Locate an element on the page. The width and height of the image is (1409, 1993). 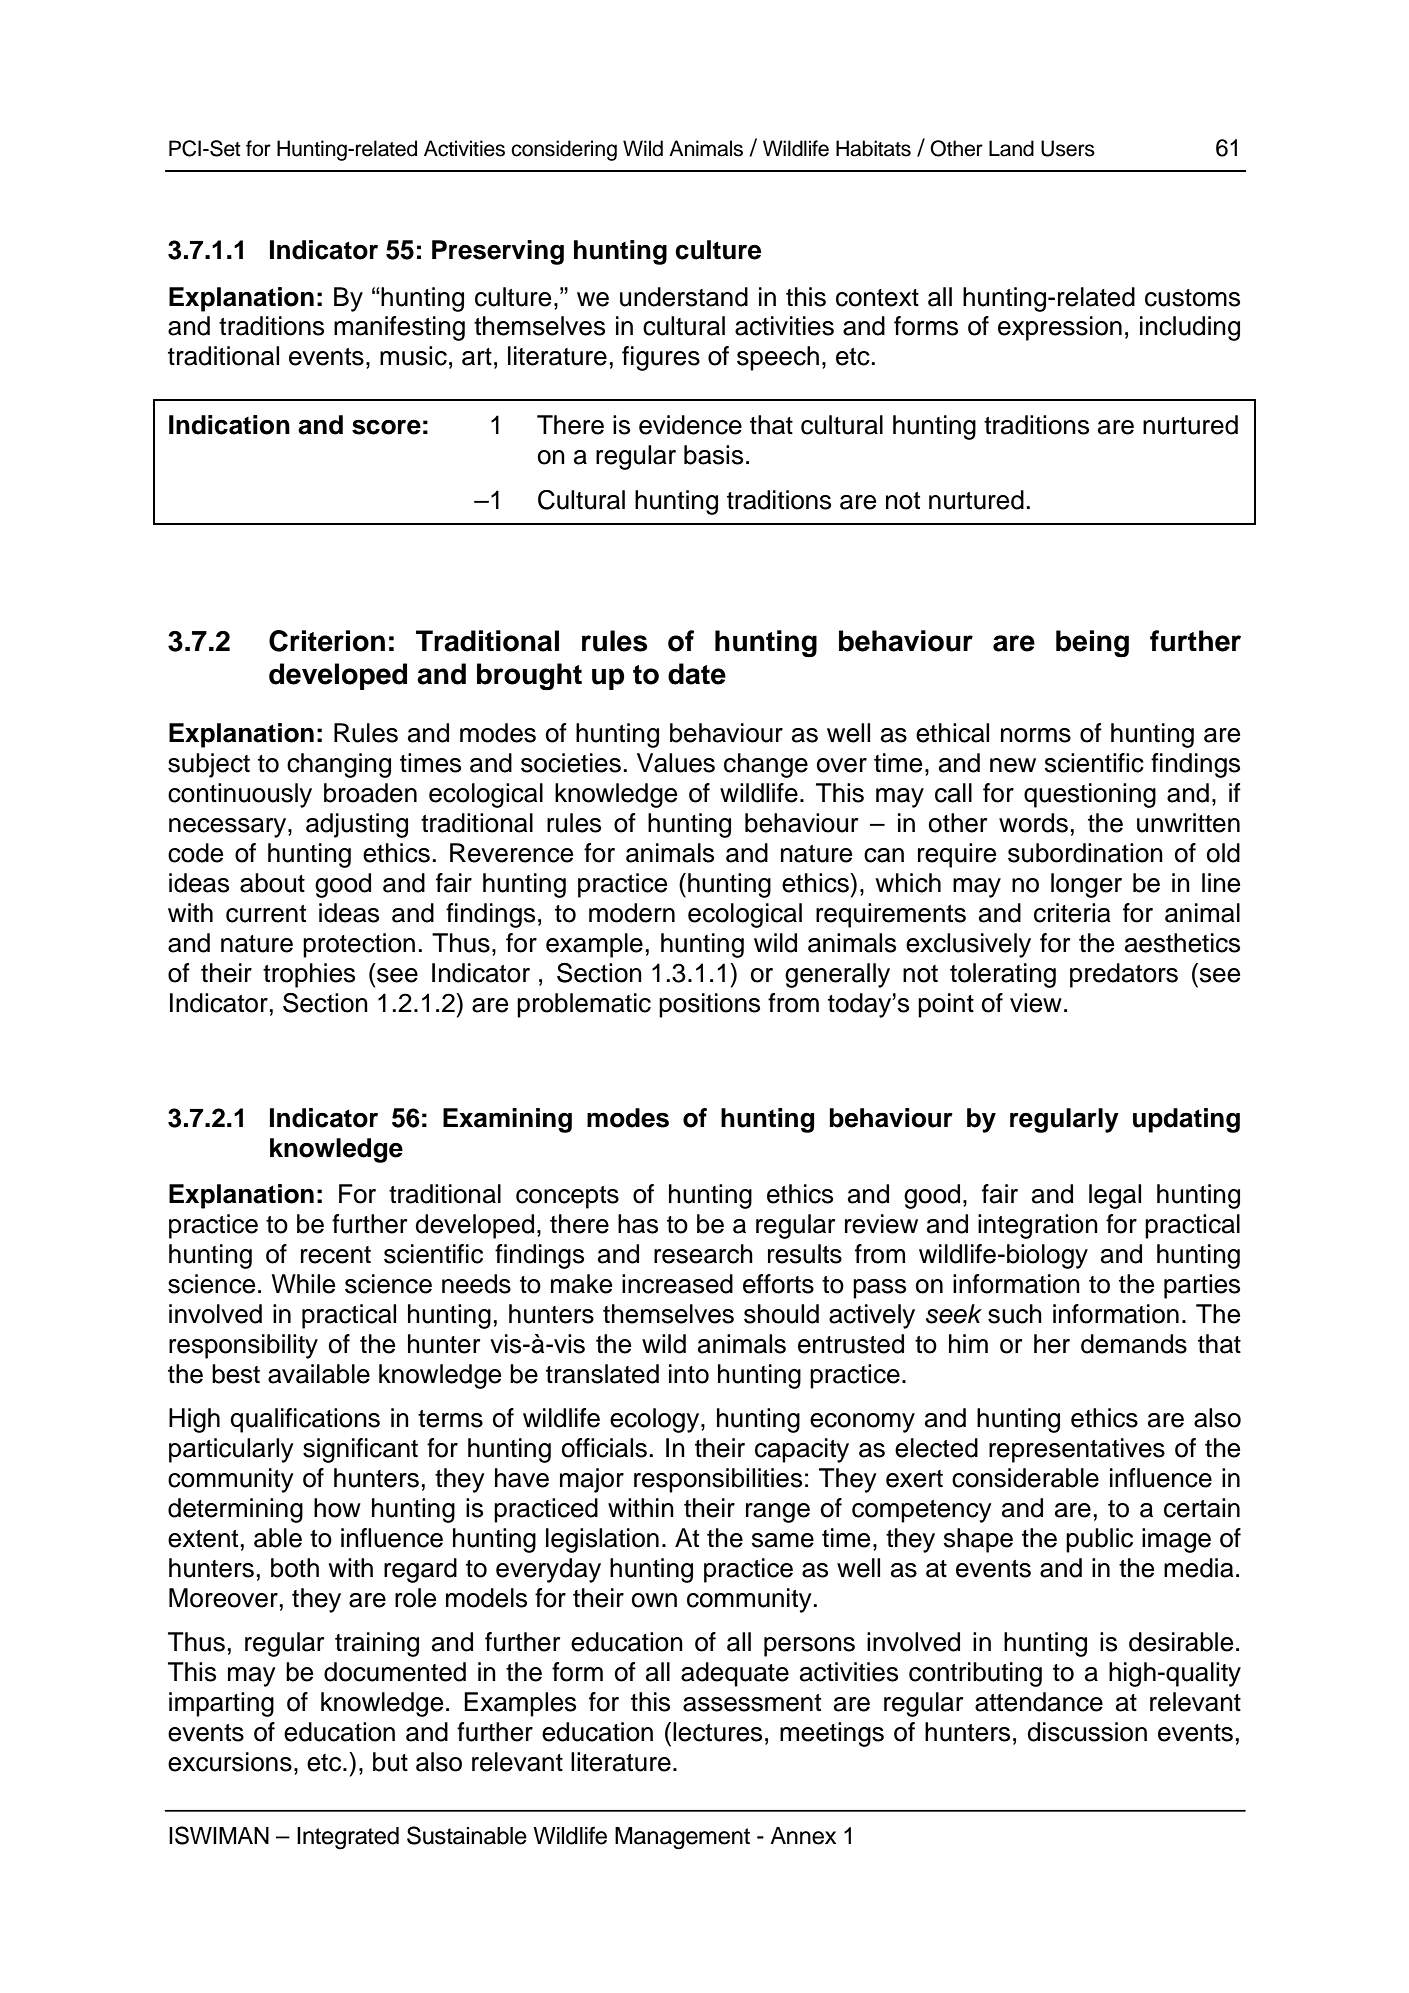
research is located at coordinates (703, 1254).
